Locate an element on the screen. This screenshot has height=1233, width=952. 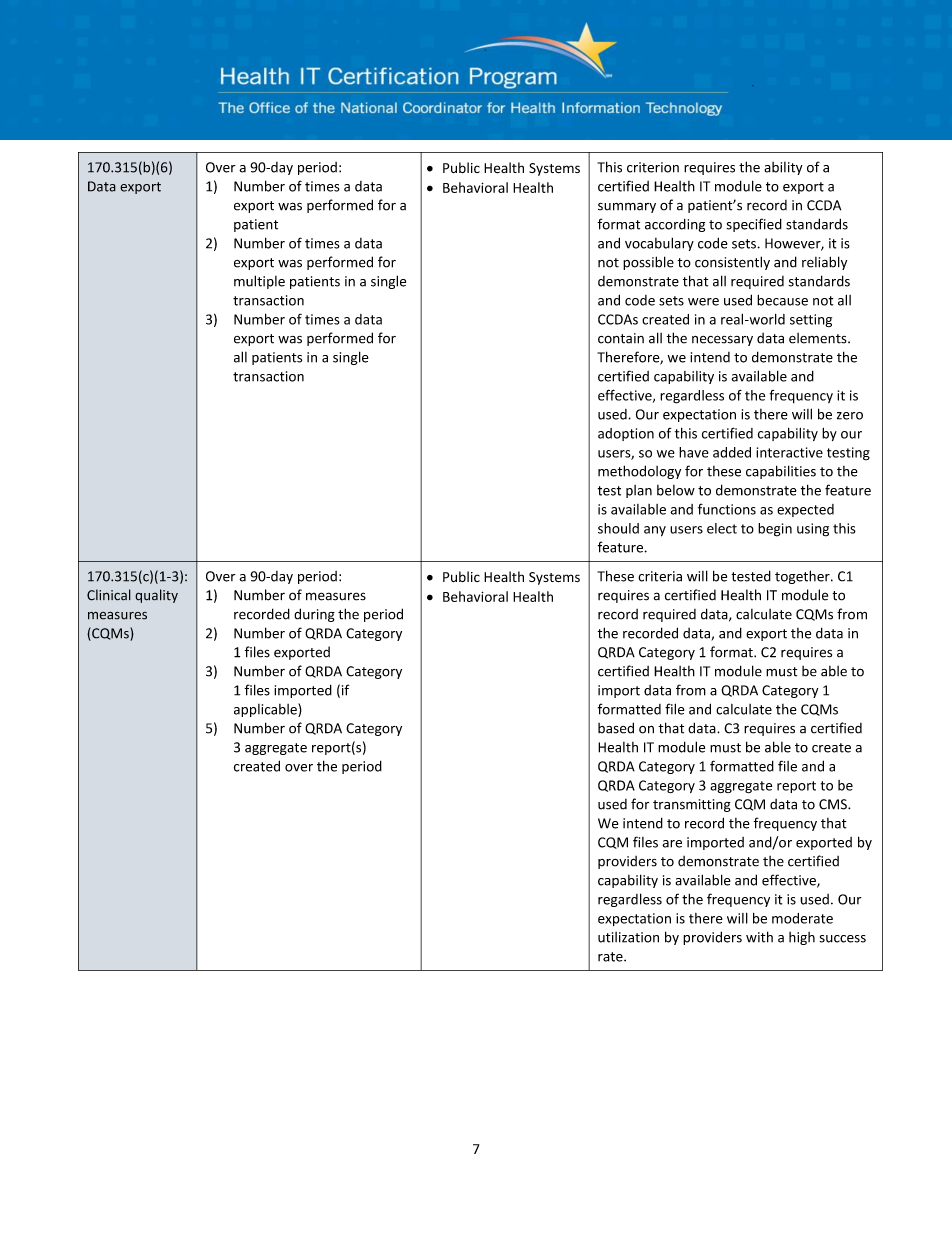
utilization is located at coordinates (628, 937).
